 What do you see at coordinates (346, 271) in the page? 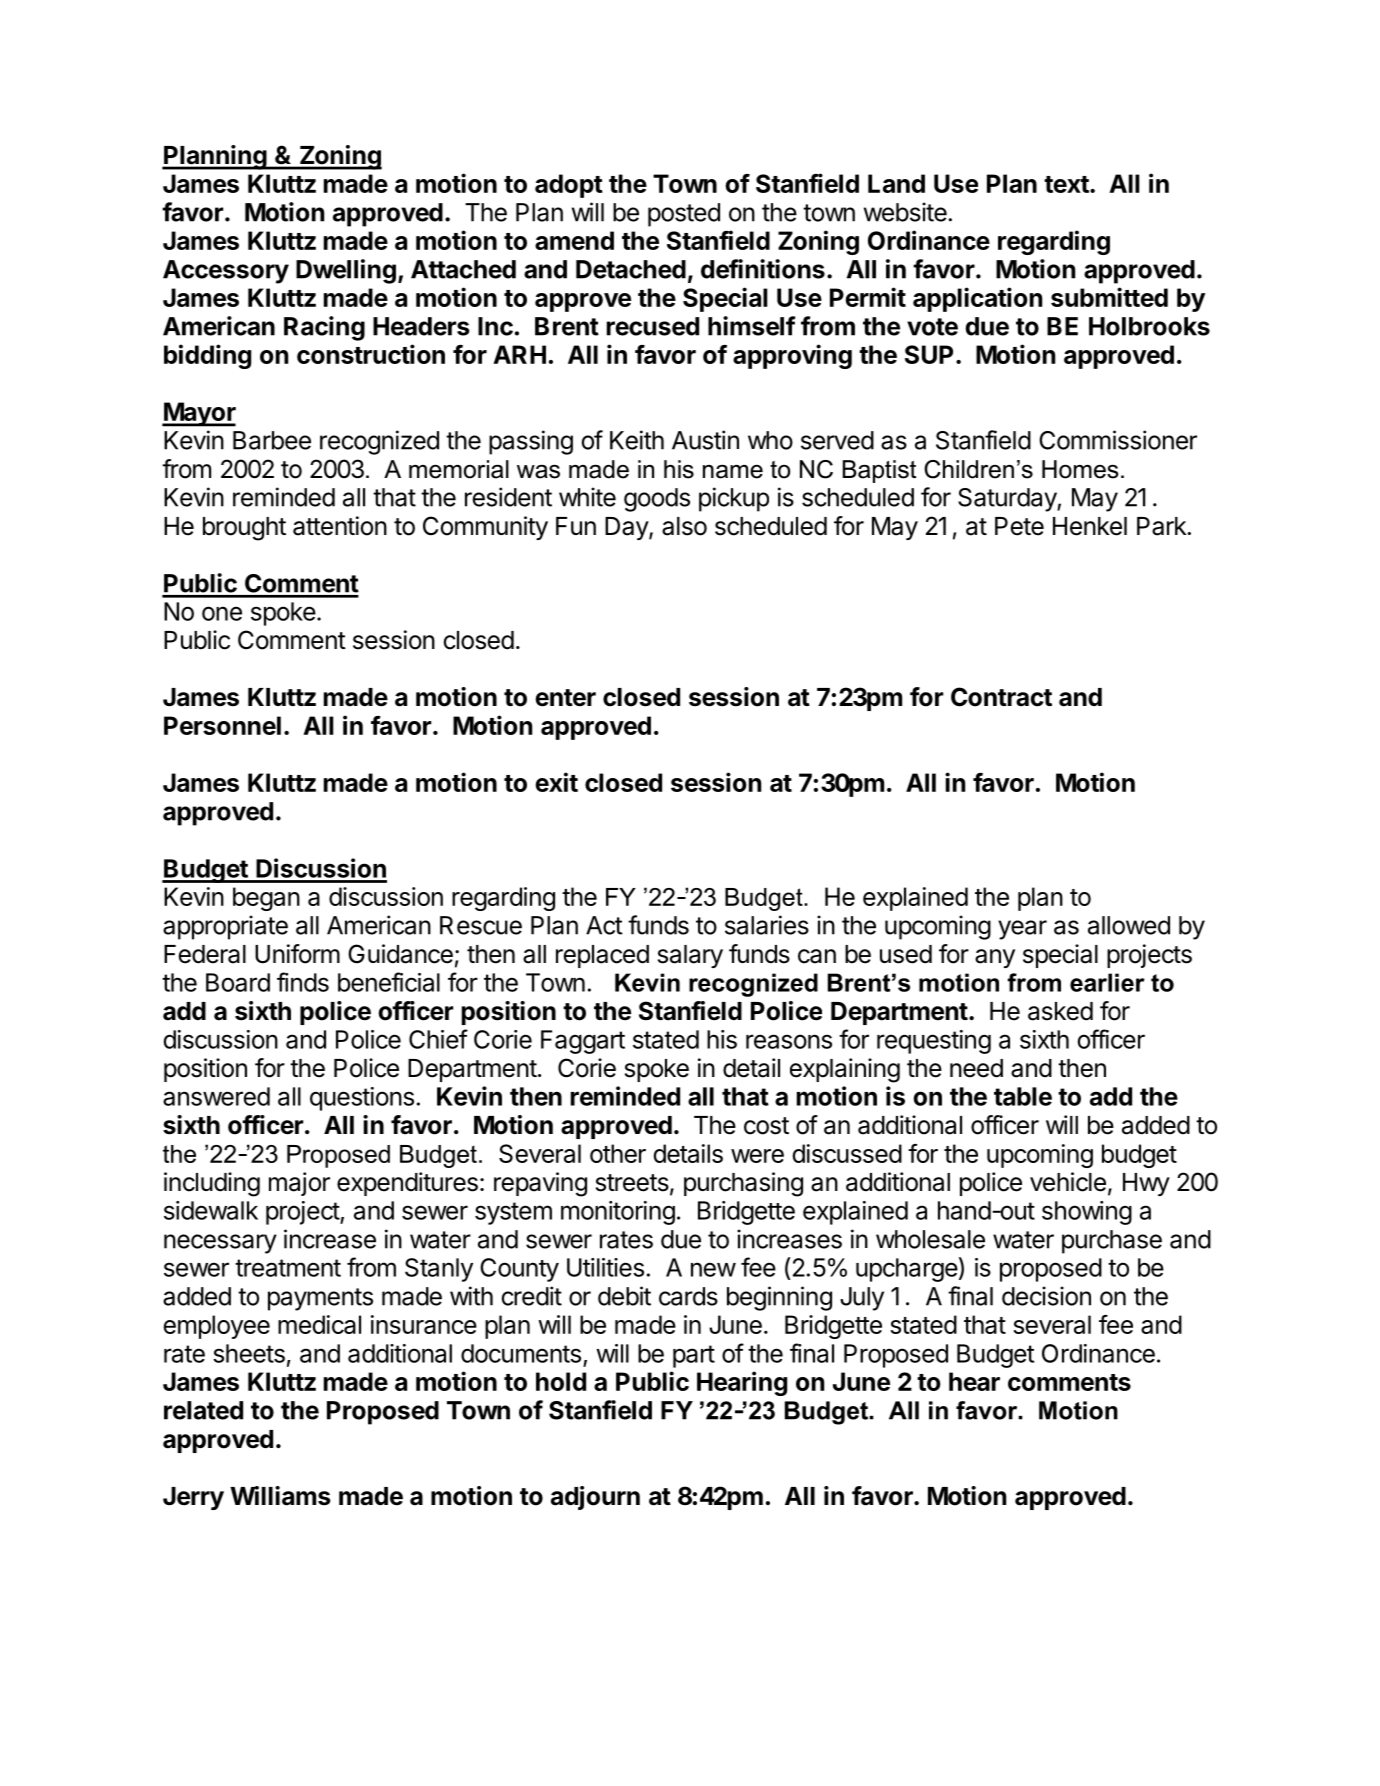
I see `Dwelling` at bounding box center [346, 271].
